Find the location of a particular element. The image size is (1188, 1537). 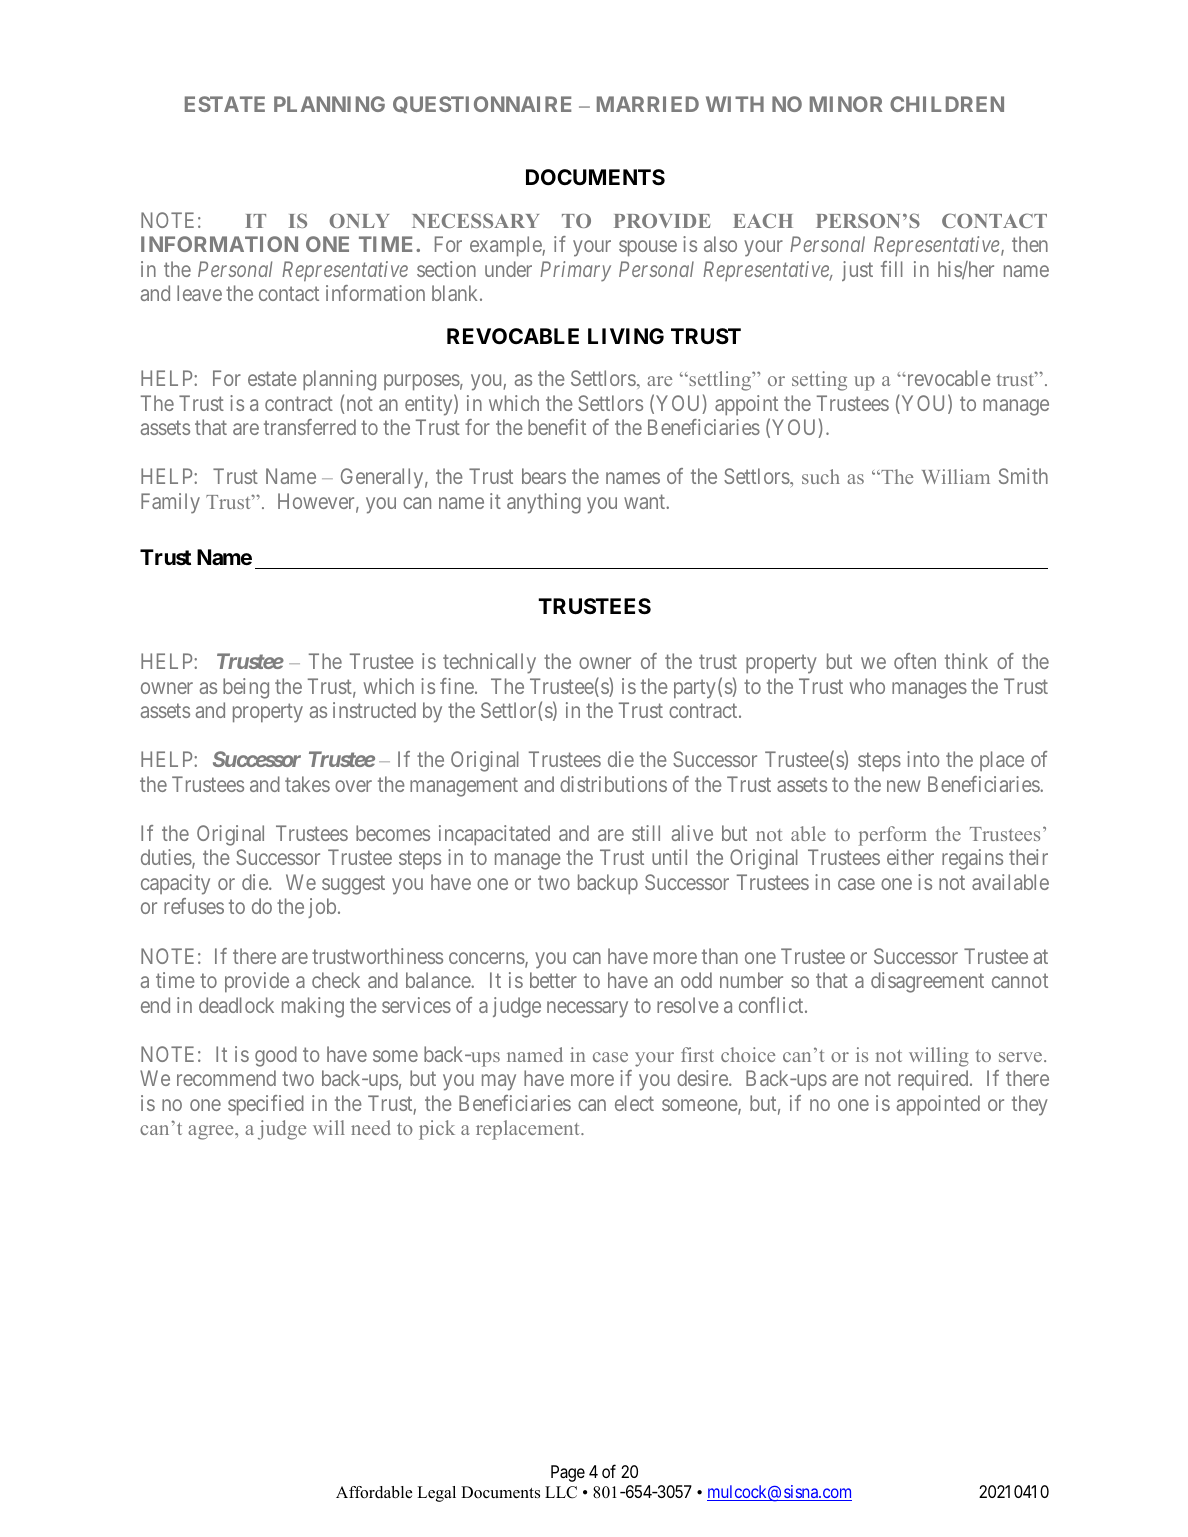

often is located at coordinates (915, 661).
